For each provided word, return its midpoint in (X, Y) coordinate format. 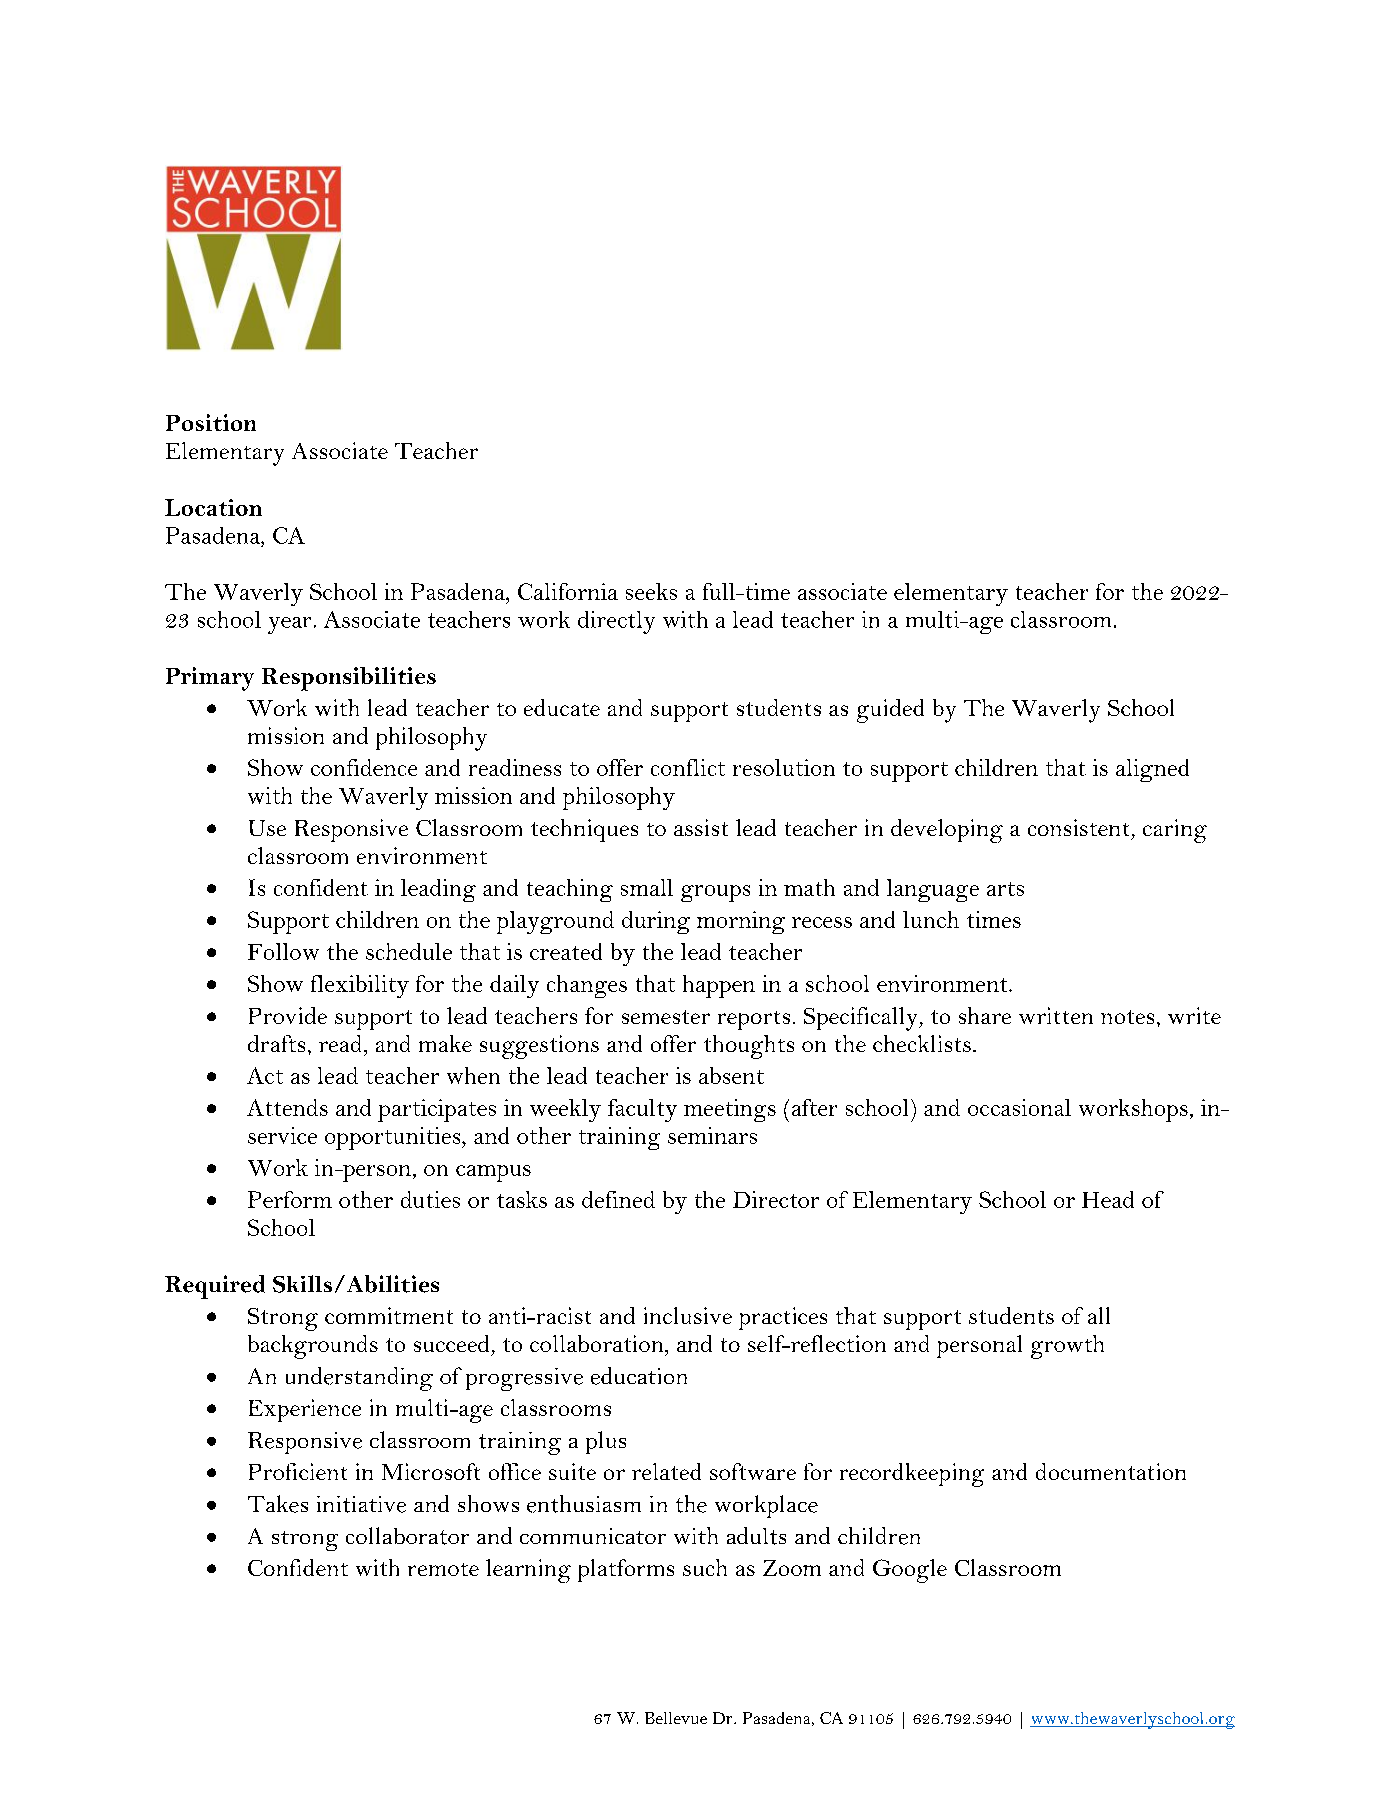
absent (731, 1075)
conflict (688, 767)
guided (890, 711)
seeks (651, 591)
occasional (1019, 1107)
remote (443, 1569)
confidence (364, 767)
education (639, 1376)
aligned (1152, 770)
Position (211, 422)
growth (1067, 1347)
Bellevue (676, 1718)
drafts (276, 1043)
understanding (359, 1379)
